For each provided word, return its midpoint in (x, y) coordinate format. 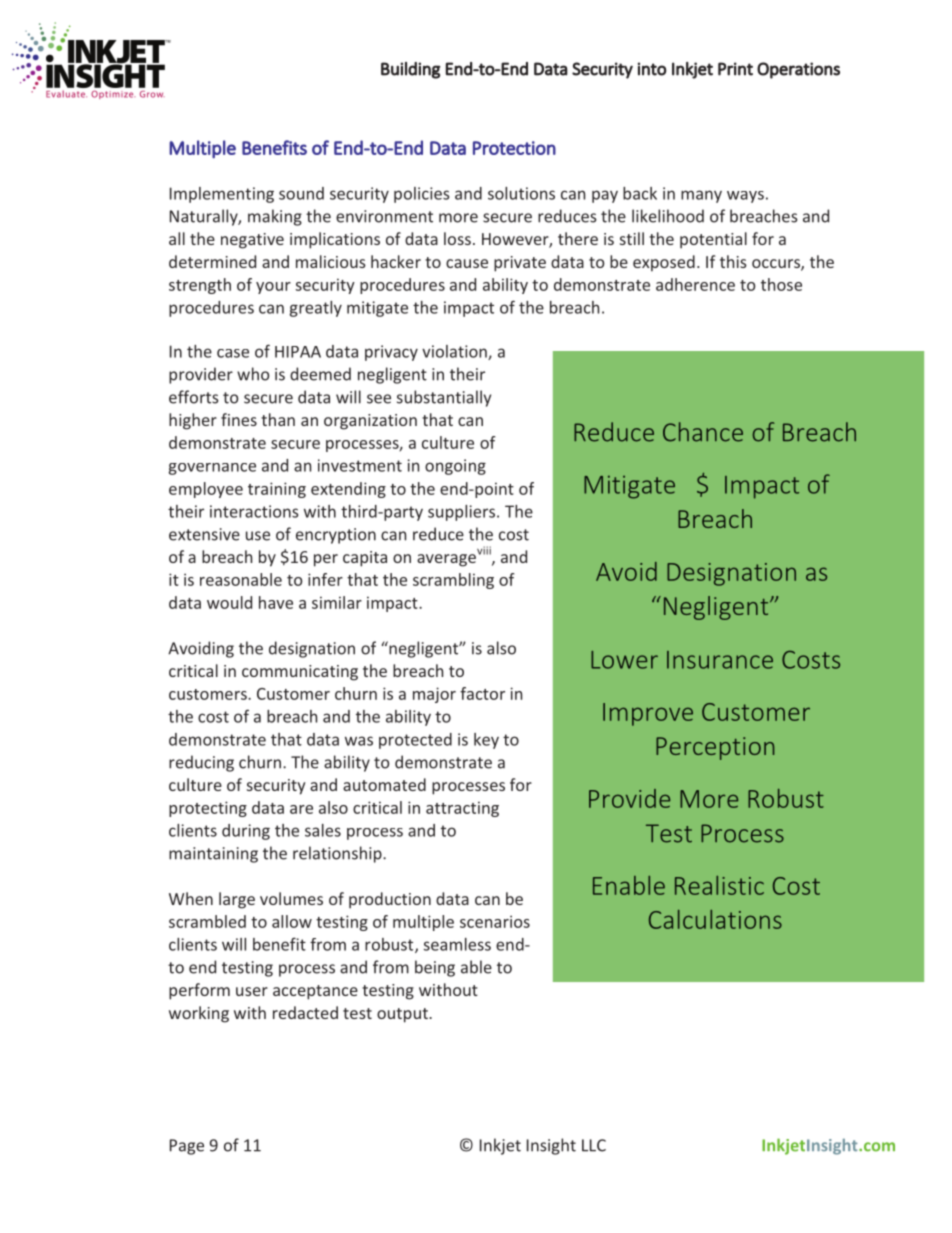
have (276, 602)
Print (735, 69)
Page (187, 1147)
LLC (594, 1145)
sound (301, 193)
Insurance (720, 660)
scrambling (453, 581)
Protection (514, 148)
